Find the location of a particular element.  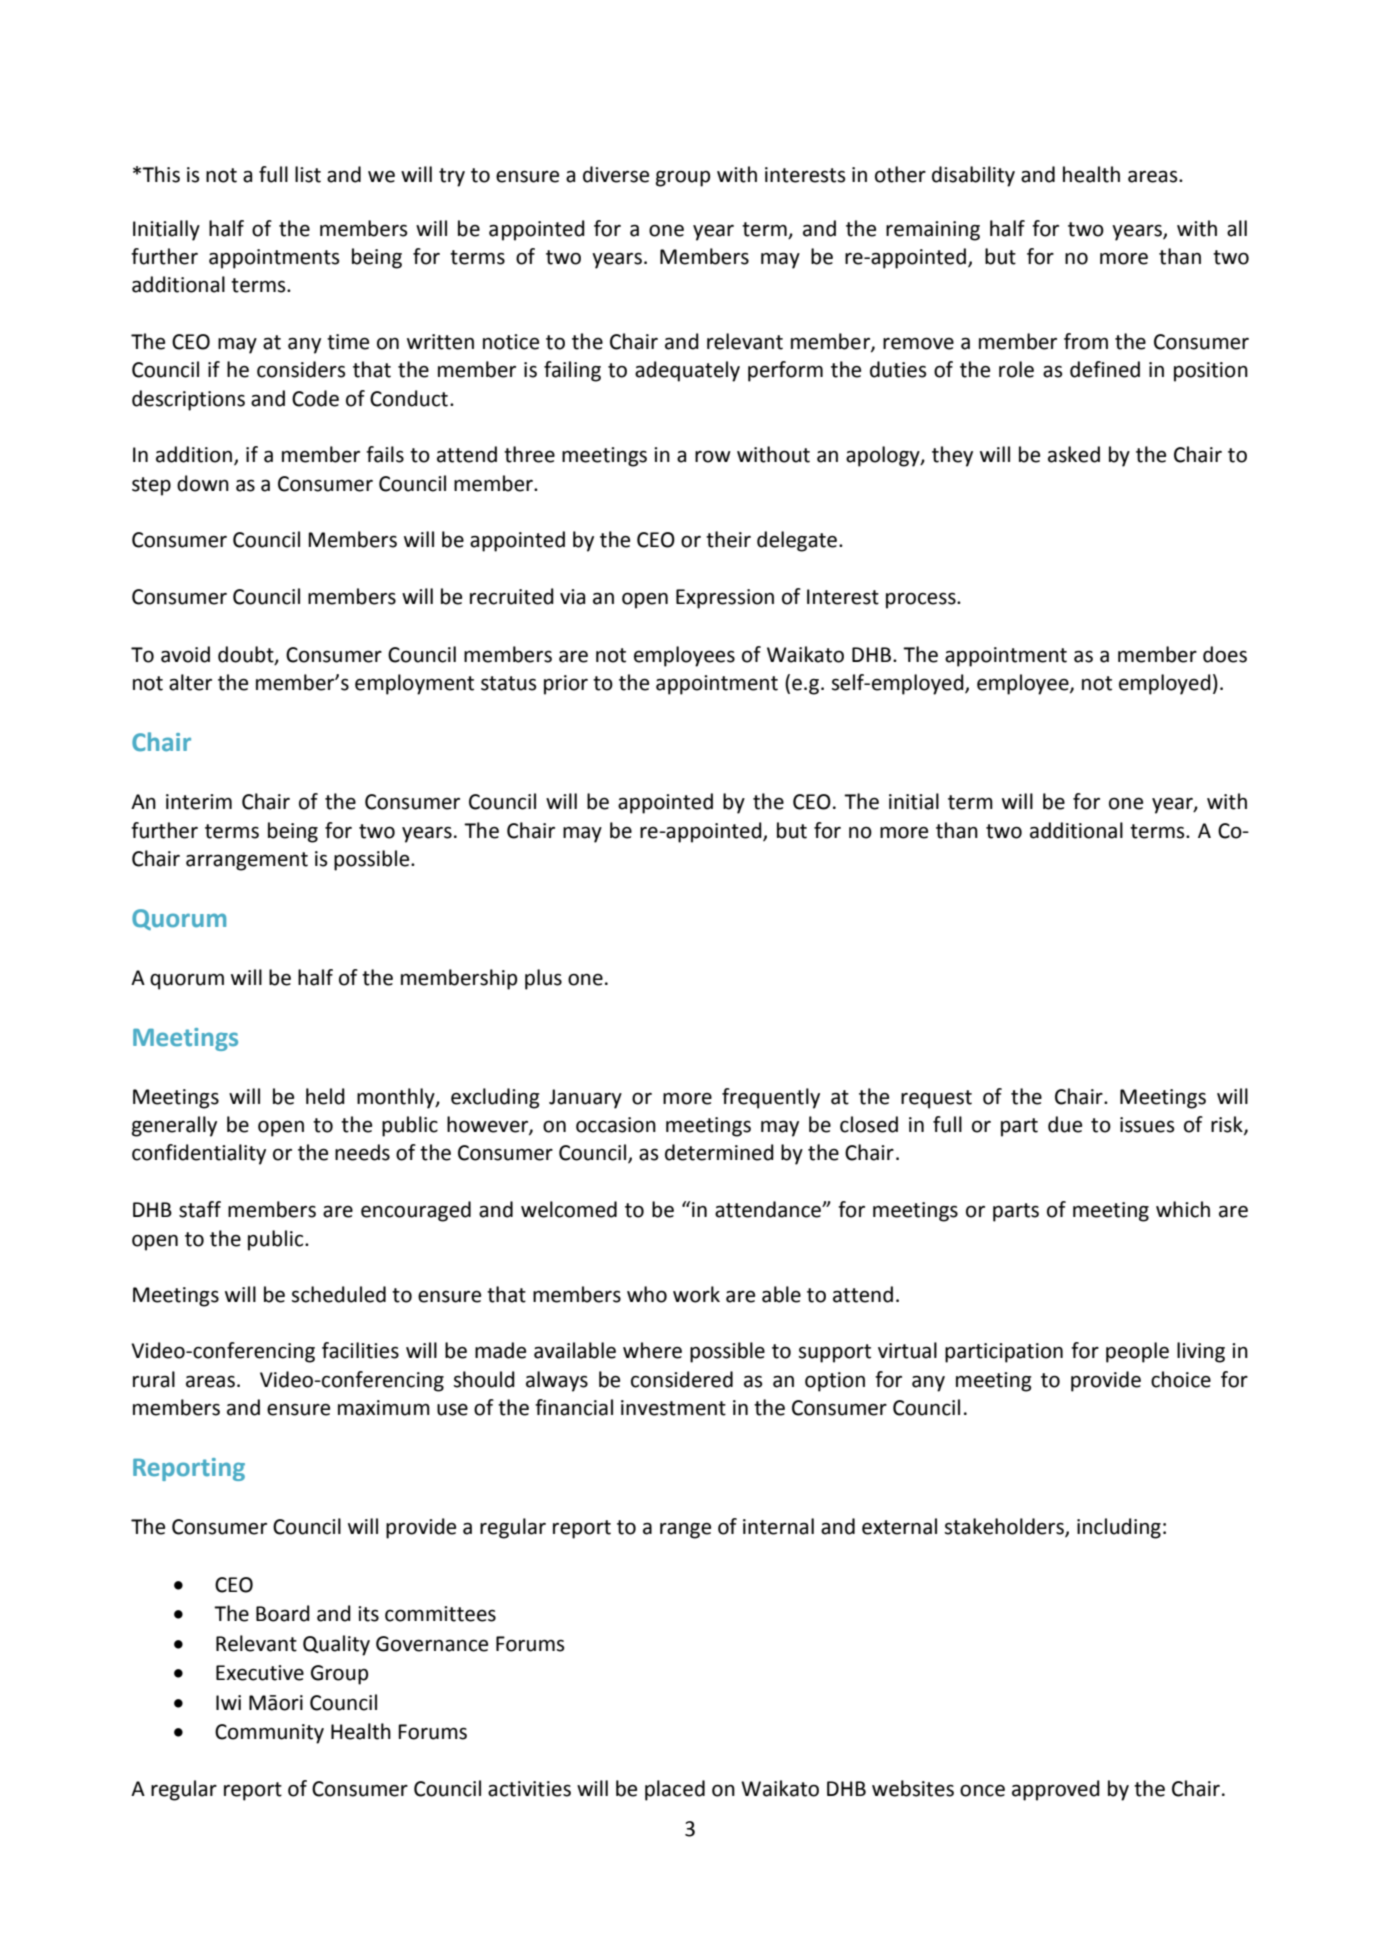

list is located at coordinates (308, 174).
